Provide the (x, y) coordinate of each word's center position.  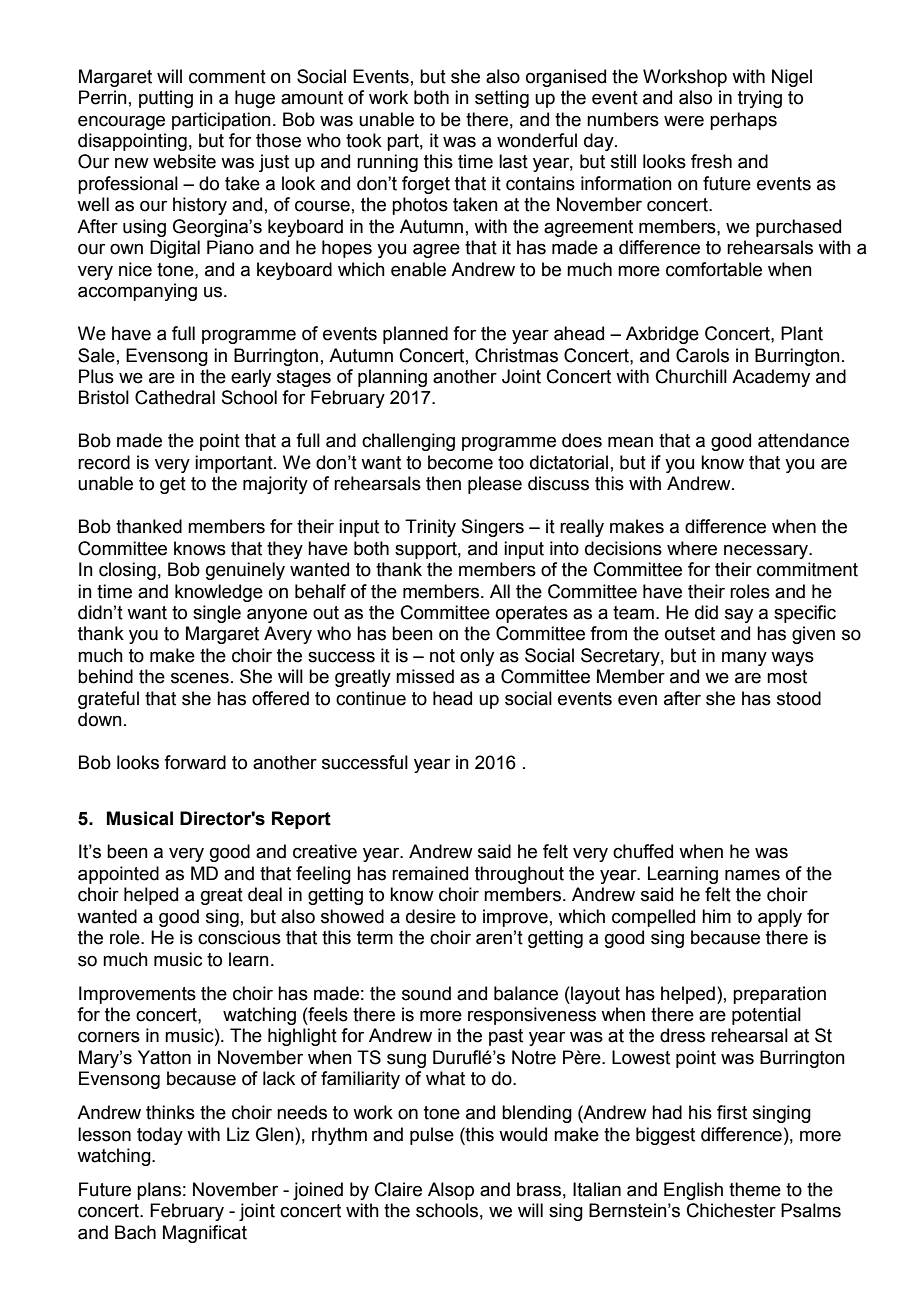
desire (431, 916)
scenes (200, 678)
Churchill (691, 376)
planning (392, 378)
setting (502, 99)
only (477, 657)
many (744, 658)
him (716, 916)
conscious (239, 937)
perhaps (743, 121)
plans (159, 1191)
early (251, 378)
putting (166, 99)
